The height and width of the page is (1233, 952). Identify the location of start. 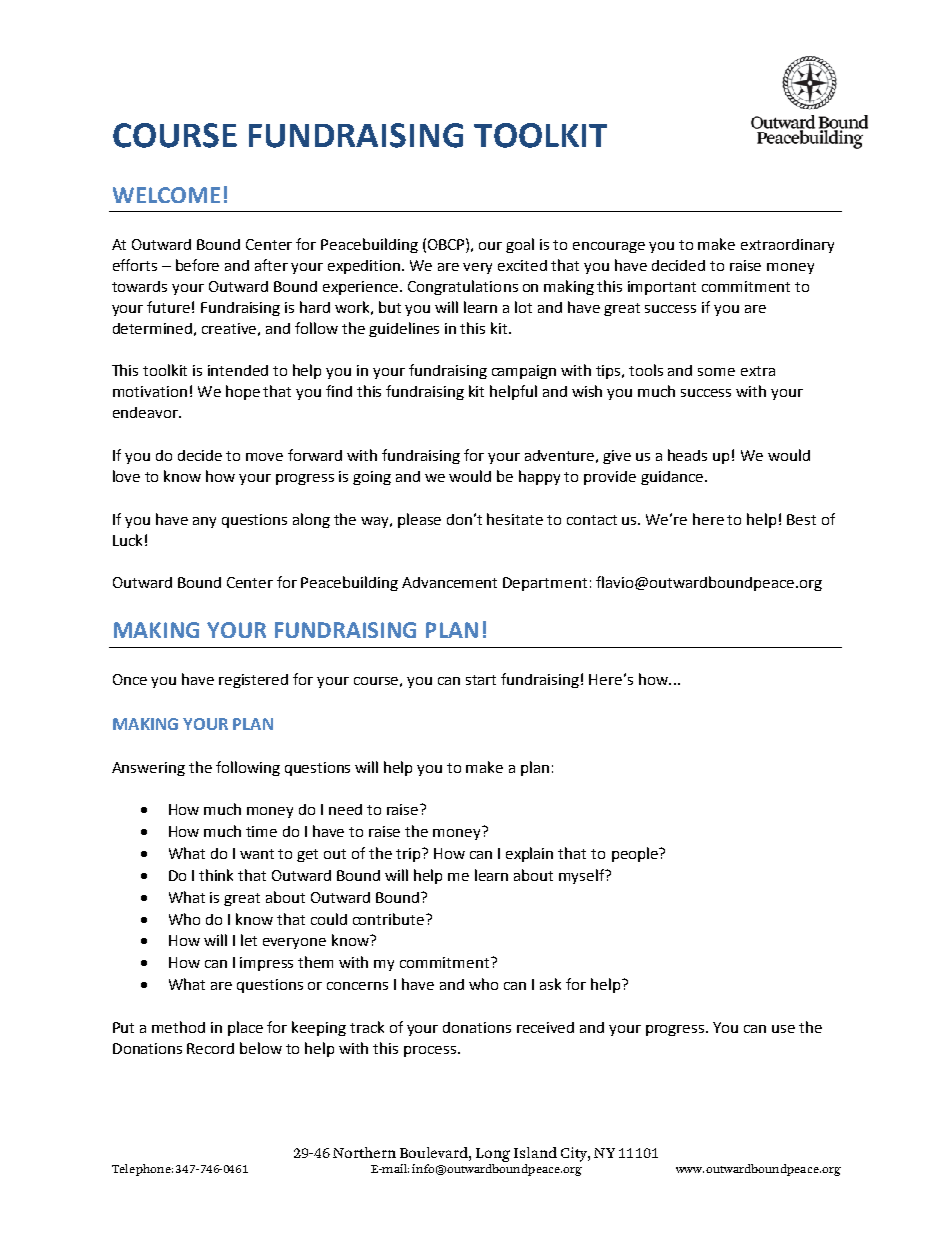
(481, 680).
